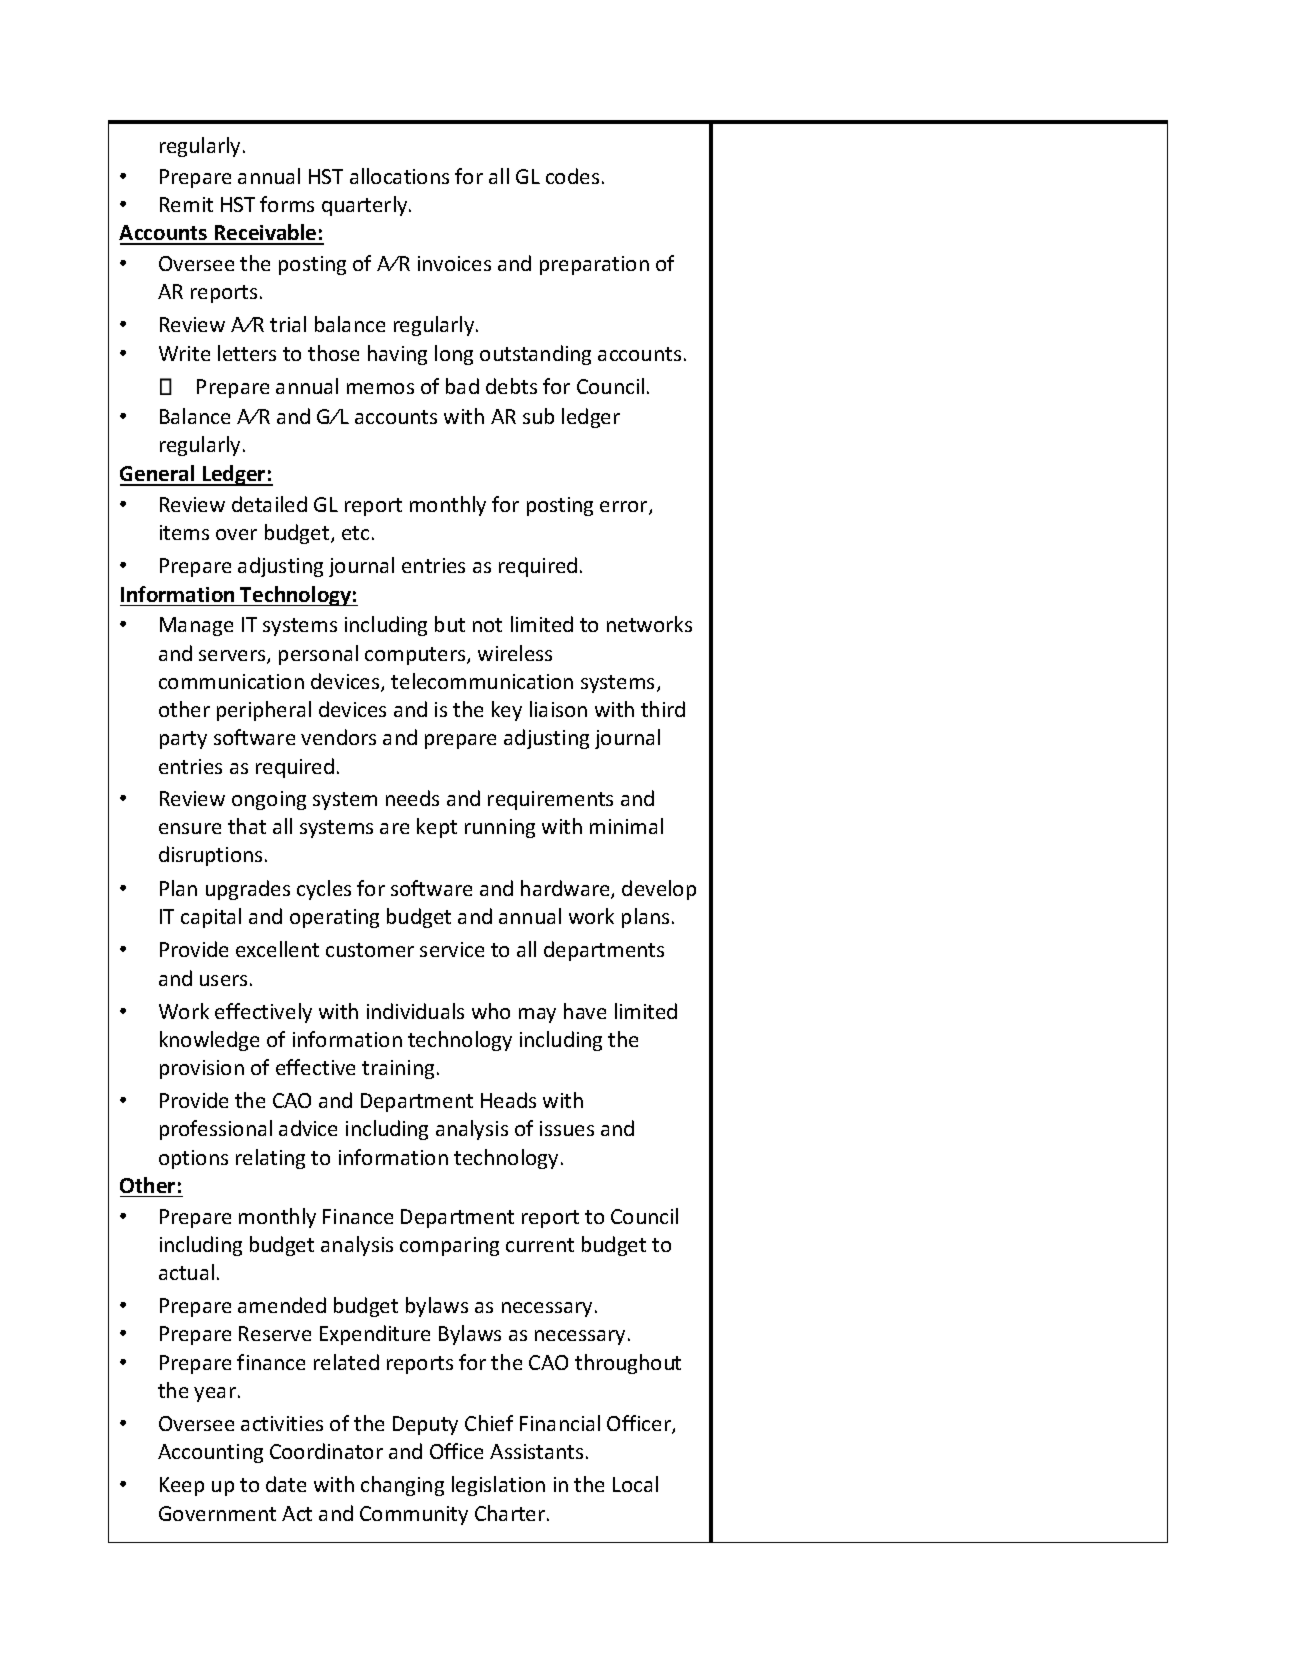  What do you see at coordinates (585, 1011) in the screenshot?
I see `have` at bounding box center [585, 1011].
